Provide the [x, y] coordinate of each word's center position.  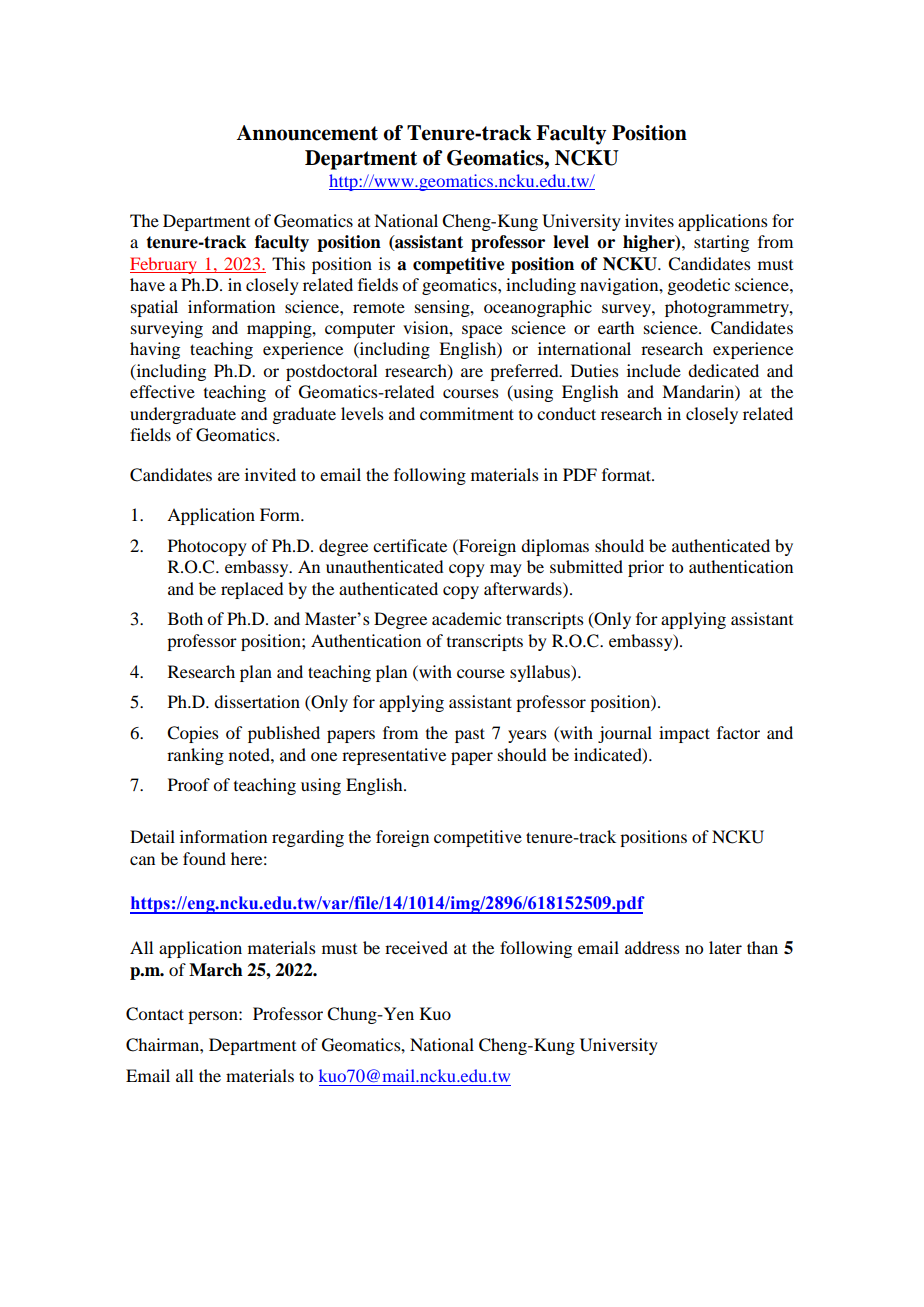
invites [649, 220]
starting [721, 243]
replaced [252, 590]
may [506, 570]
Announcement [307, 133]
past [470, 735]
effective [162, 391]
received [416, 947]
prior [646, 568]
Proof [189, 784]
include [654, 370]
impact [684, 734]
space [482, 331]
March [216, 970]
